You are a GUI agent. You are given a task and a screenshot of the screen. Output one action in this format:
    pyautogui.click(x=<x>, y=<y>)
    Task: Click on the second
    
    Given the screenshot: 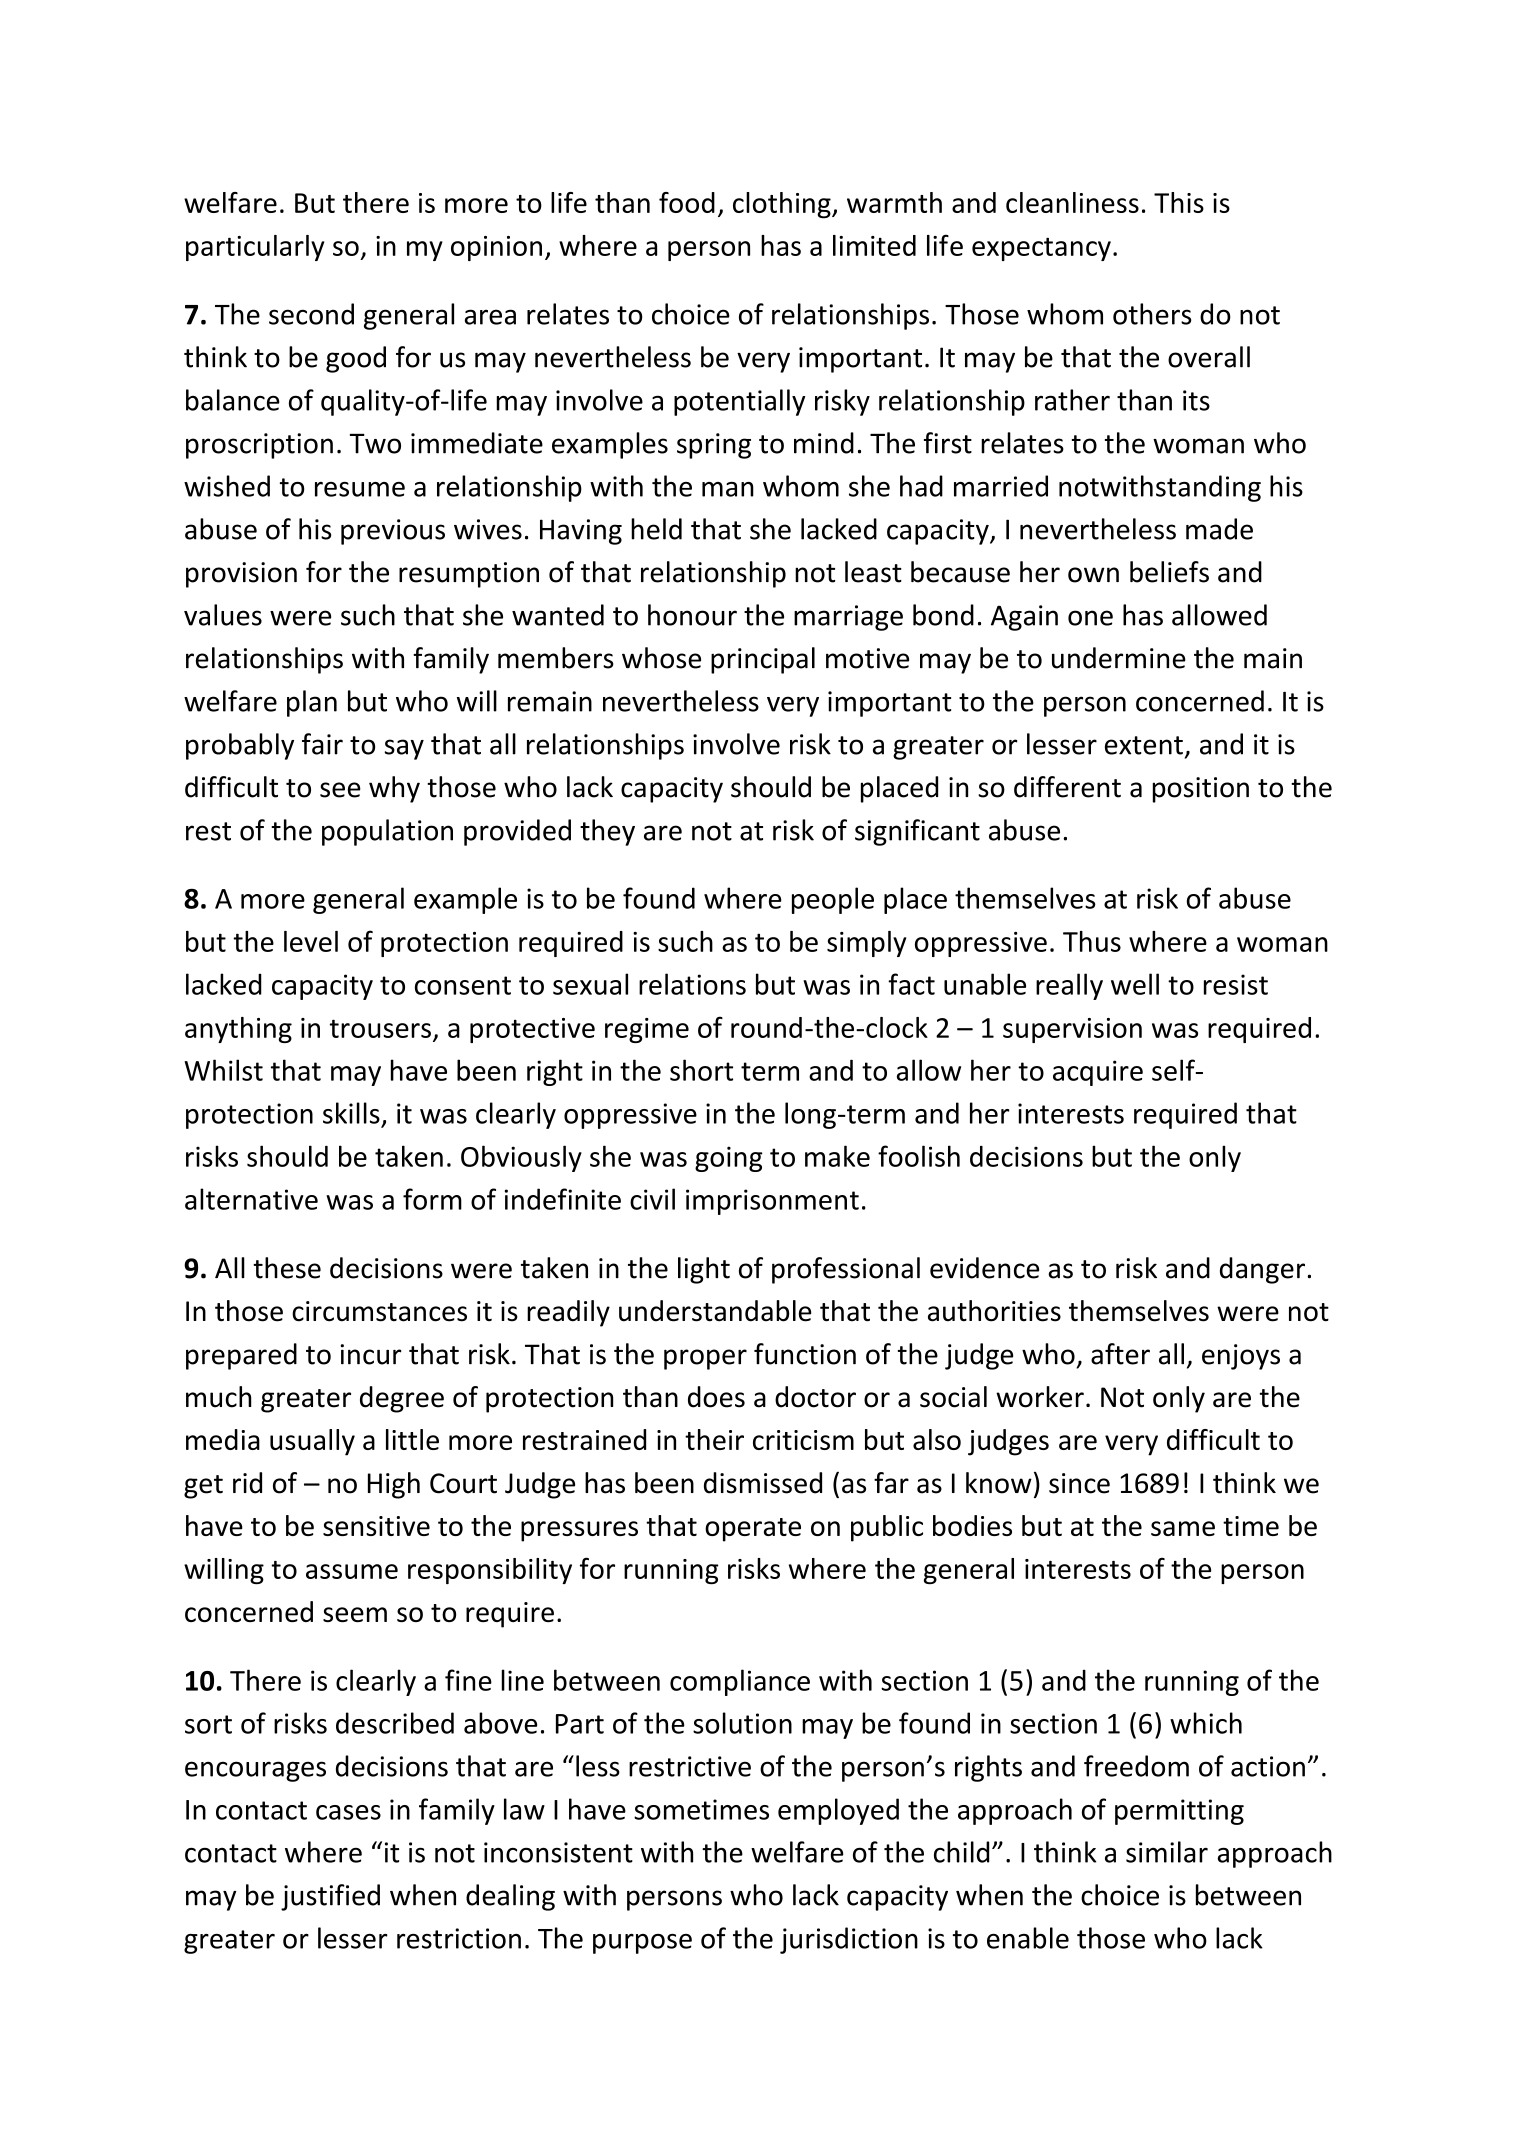 What is the action you would take?
    pyautogui.click(x=311, y=314)
